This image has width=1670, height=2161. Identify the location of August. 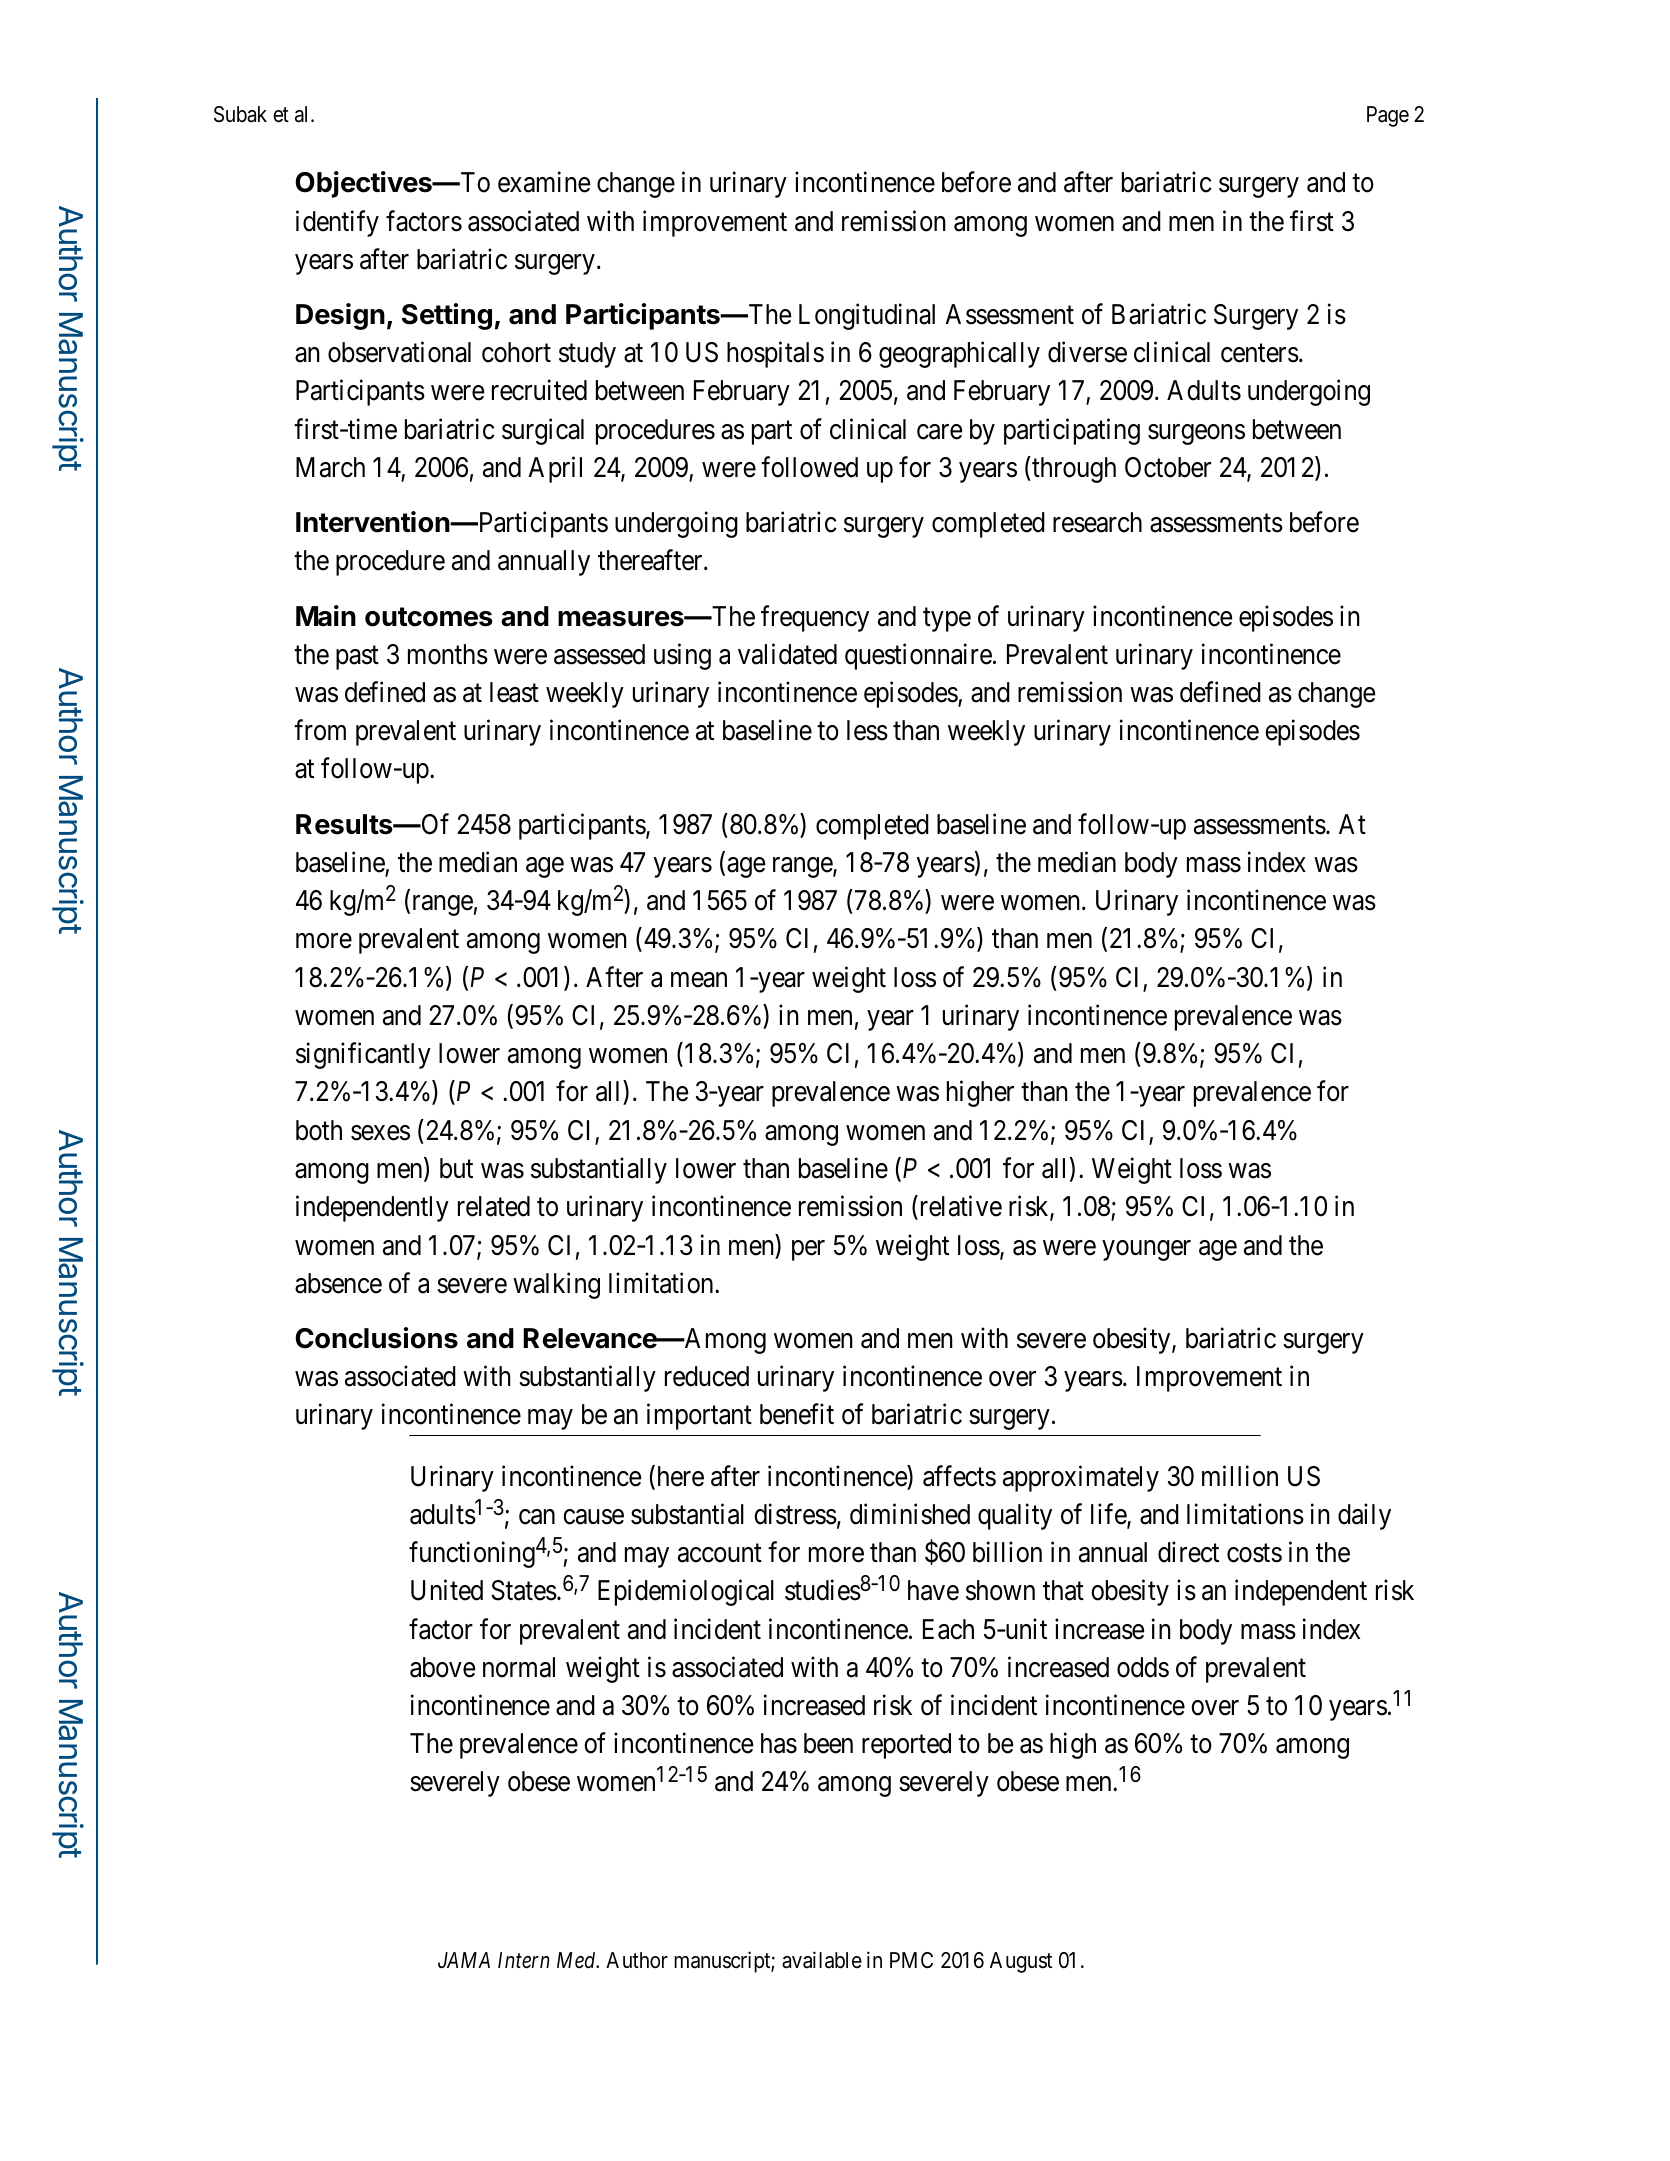
(1021, 1962).
